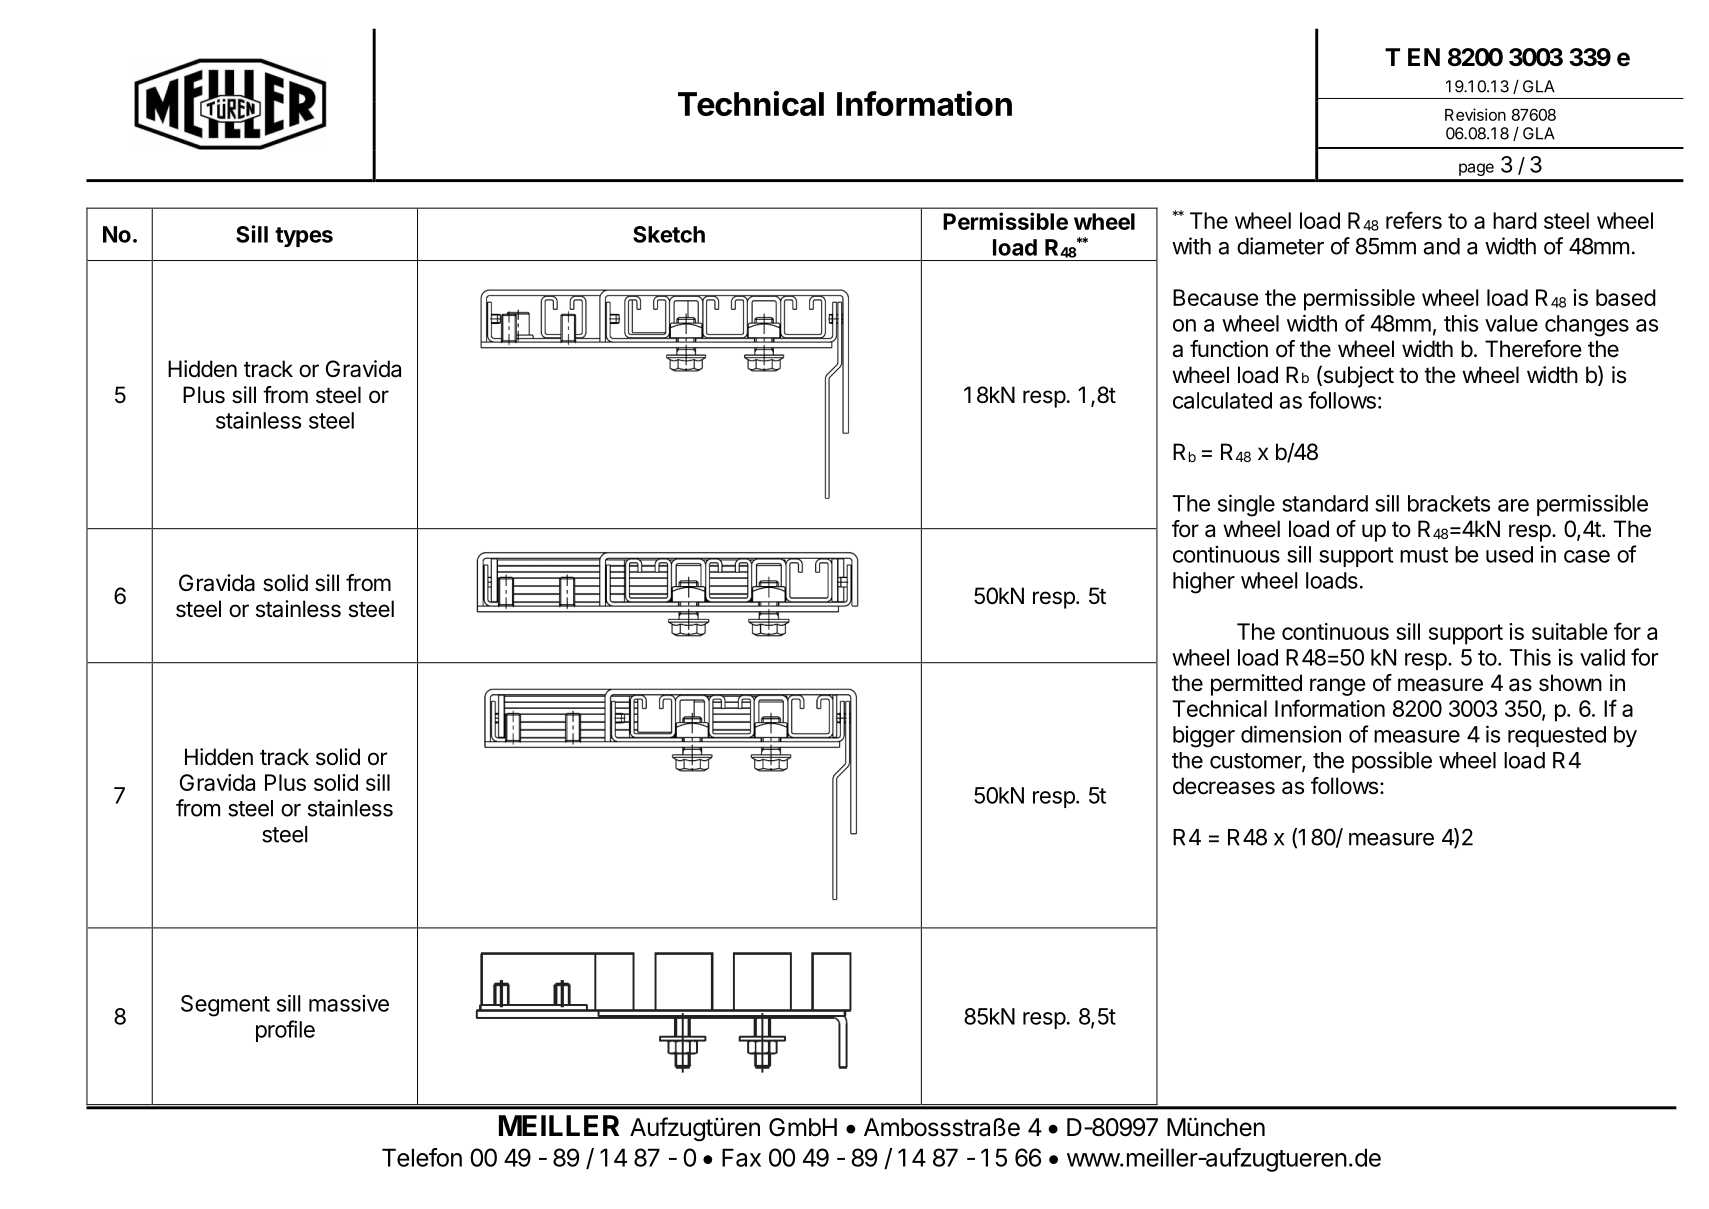 Image resolution: width=1709 pixels, height=1209 pixels. Describe the element at coordinates (304, 237) in the screenshot. I see `types` at that location.
